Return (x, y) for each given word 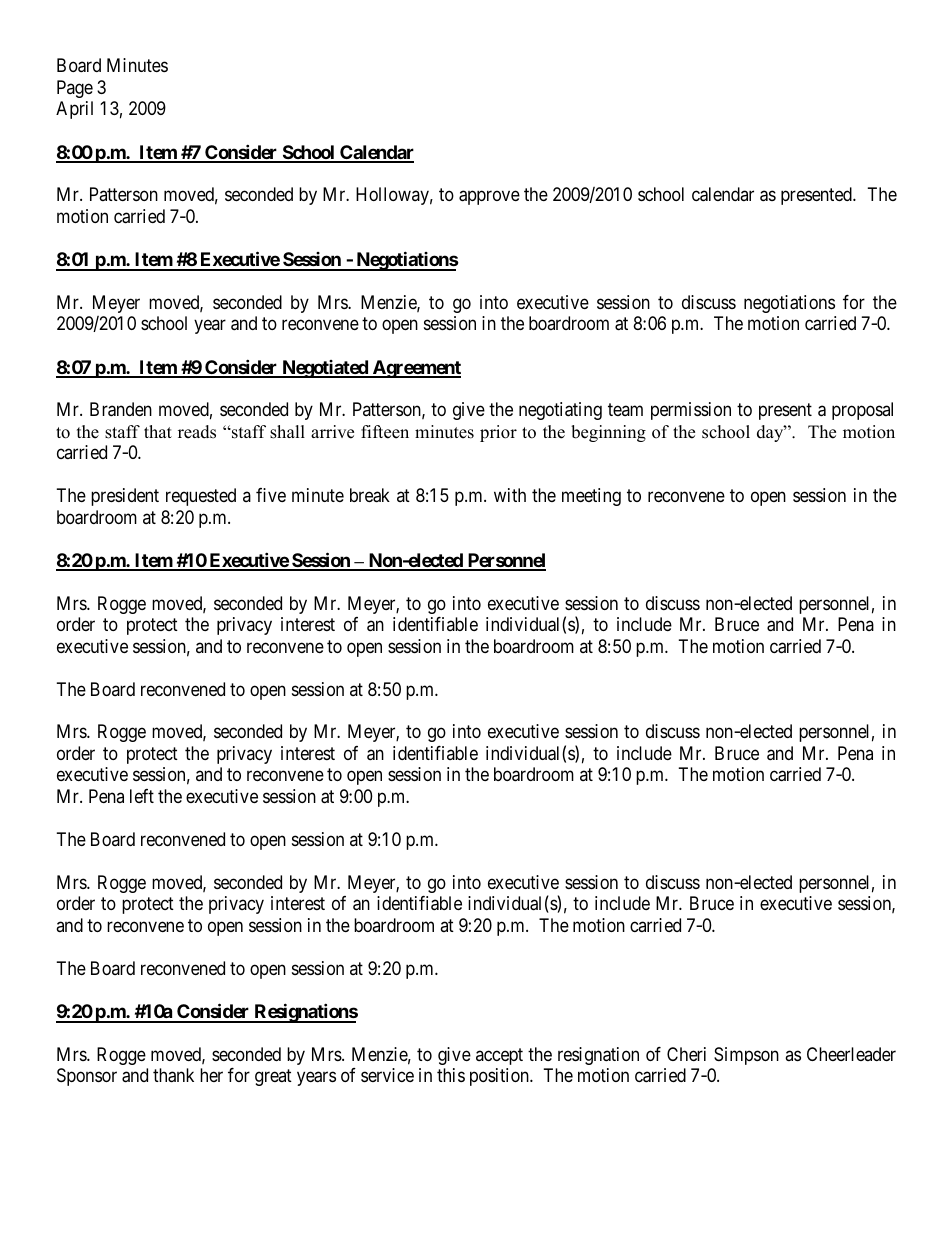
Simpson (746, 1056)
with (510, 495)
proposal (862, 411)
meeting (591, 497)
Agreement (415, 369)
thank (173, 1075)
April (74, 110)
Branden (121, 409)
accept (499, 1056)
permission (691, 411)
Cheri (686, 1054)
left (142, 796)
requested (201, 497)
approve (489, 198)
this (451, 1075)
